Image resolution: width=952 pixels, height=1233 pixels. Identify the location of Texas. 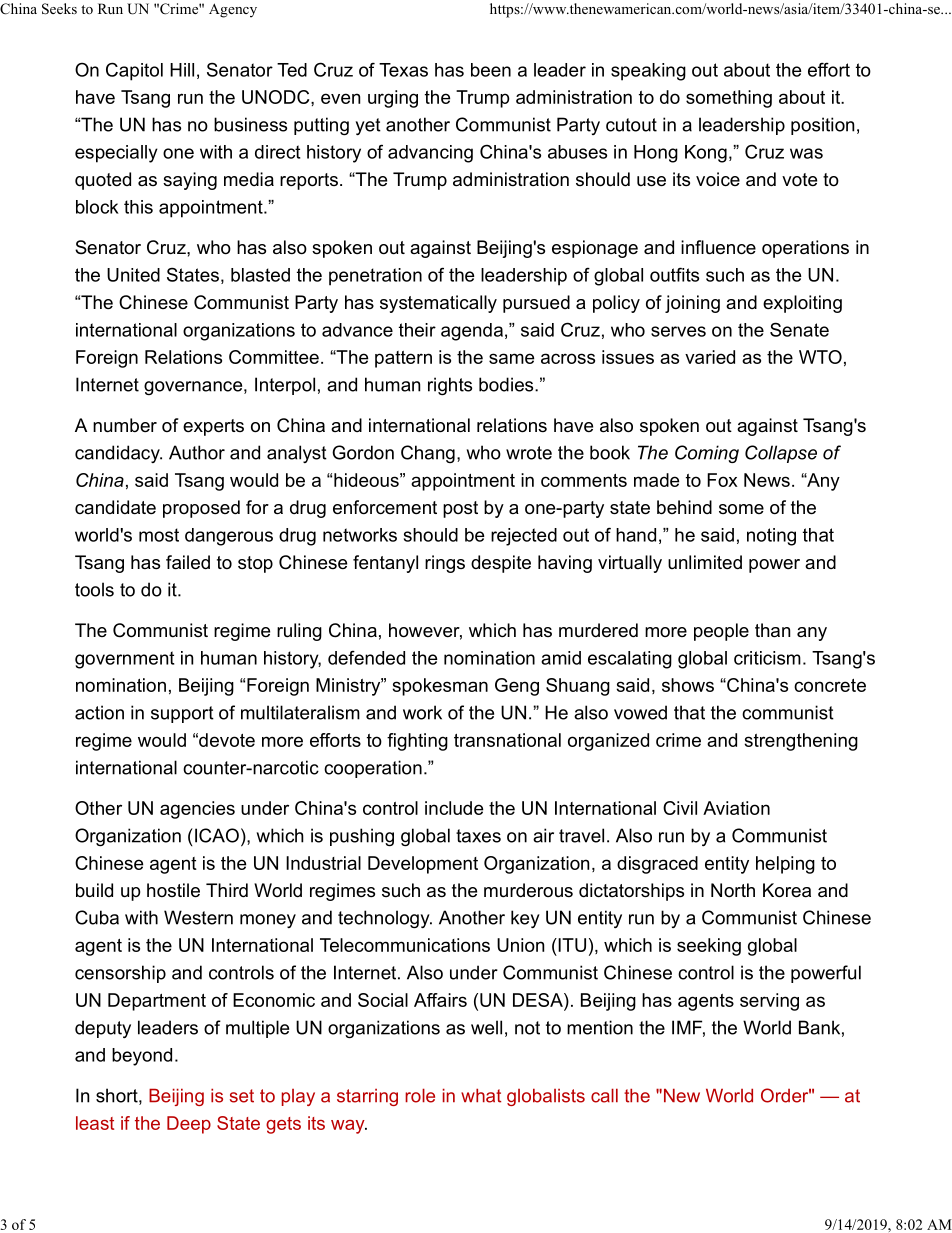
(403, 70).
